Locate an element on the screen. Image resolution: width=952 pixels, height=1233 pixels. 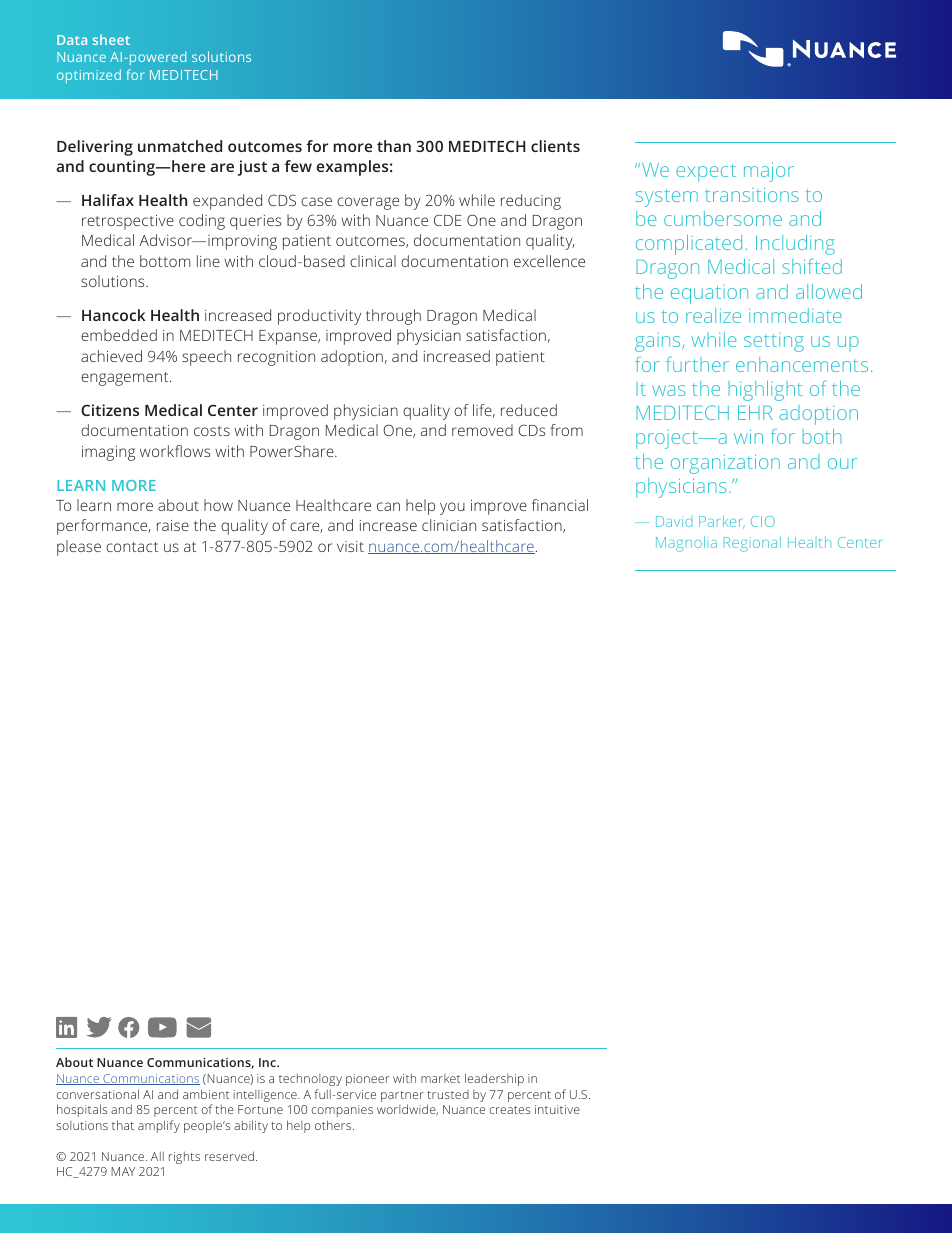
major is located at coordinates (769, 172).
